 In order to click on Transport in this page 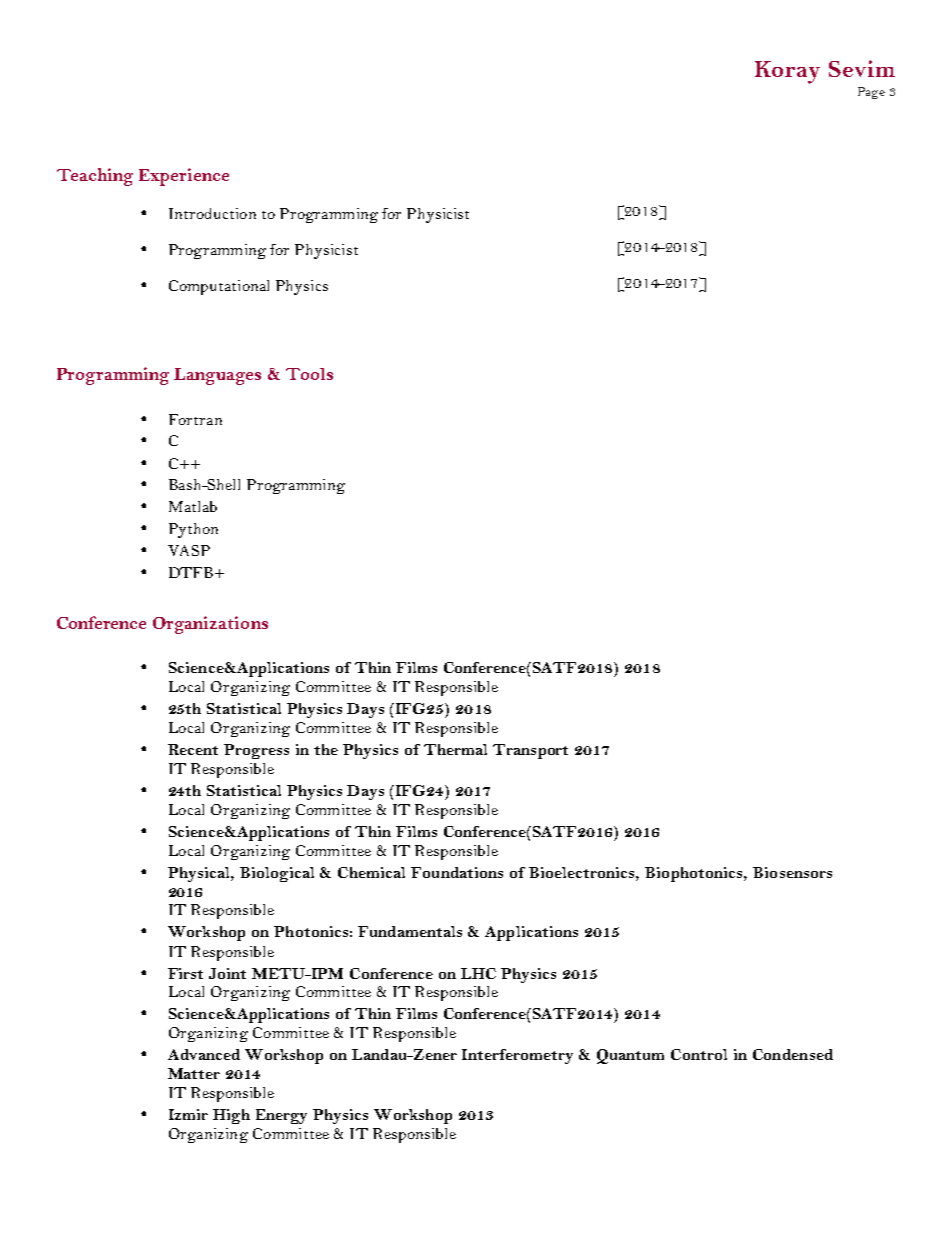, I will do `click(530, 751)`.
